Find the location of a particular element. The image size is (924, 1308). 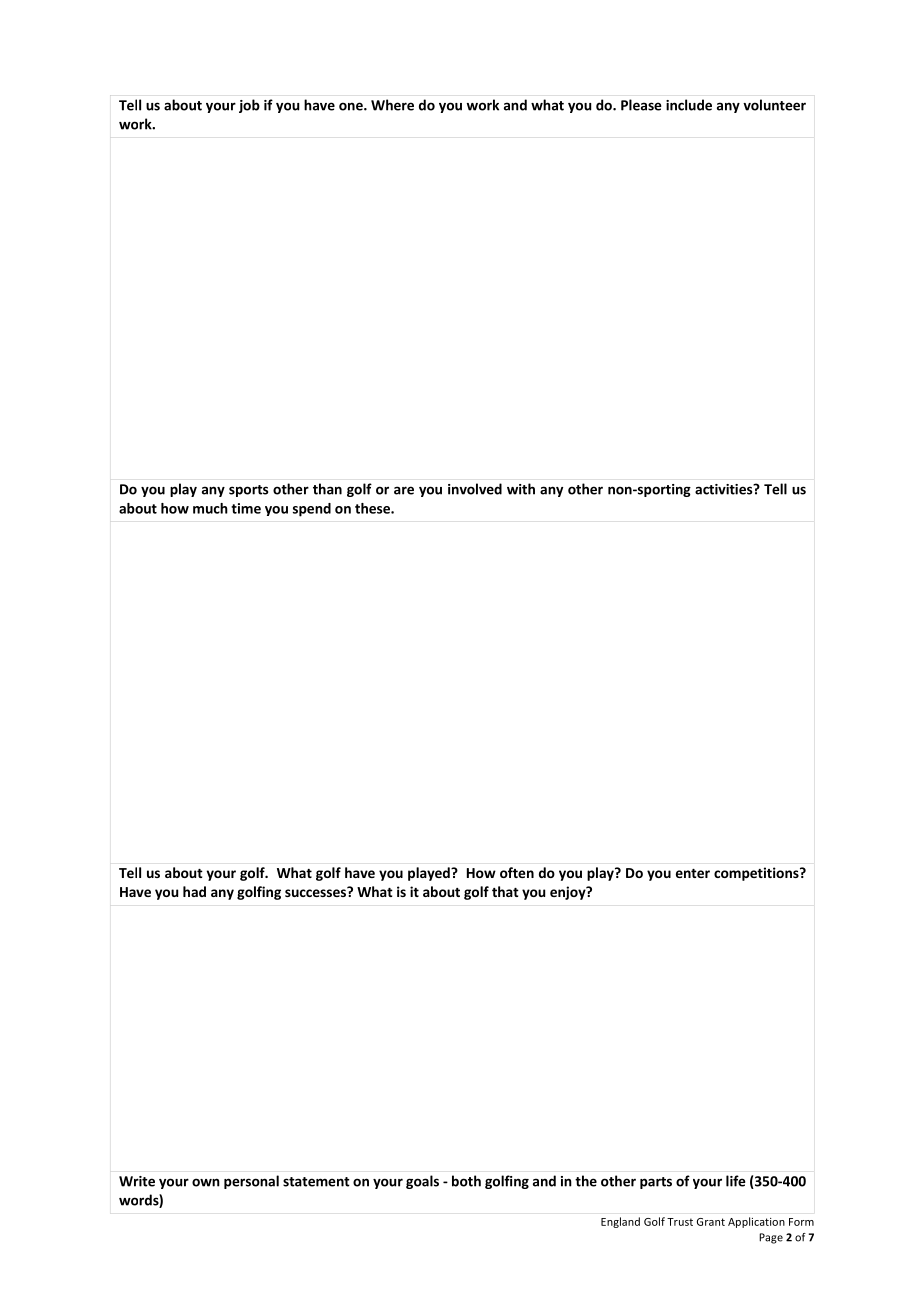

are is located at coordinates (404, 490).
